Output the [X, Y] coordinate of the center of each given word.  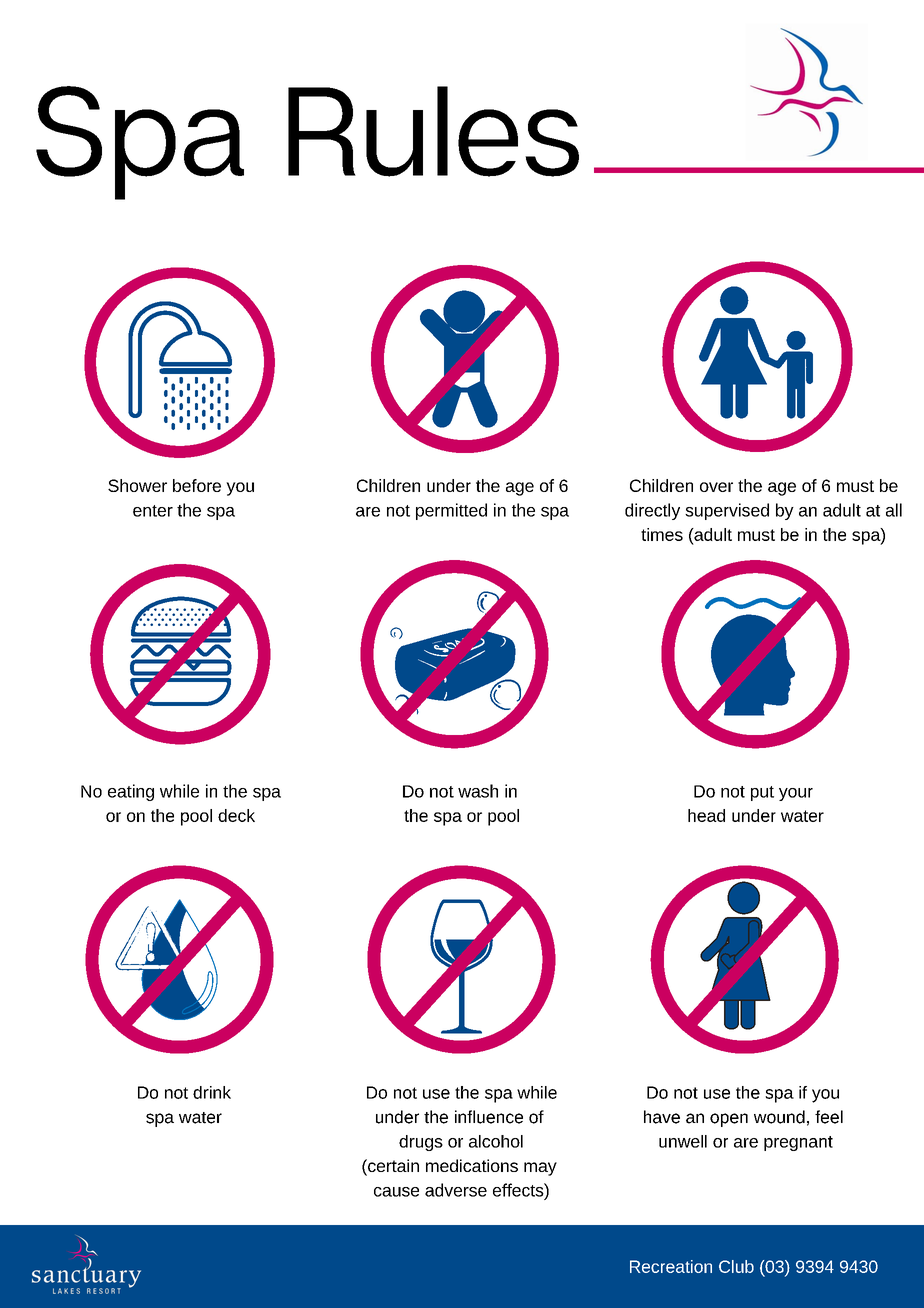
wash [478, 791]
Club [736, 1266]
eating [131, 792]
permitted [451, 511]
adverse [456, 1190]
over [716, 487]
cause [396, 1192]
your [796, 794]
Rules [433, 131]
